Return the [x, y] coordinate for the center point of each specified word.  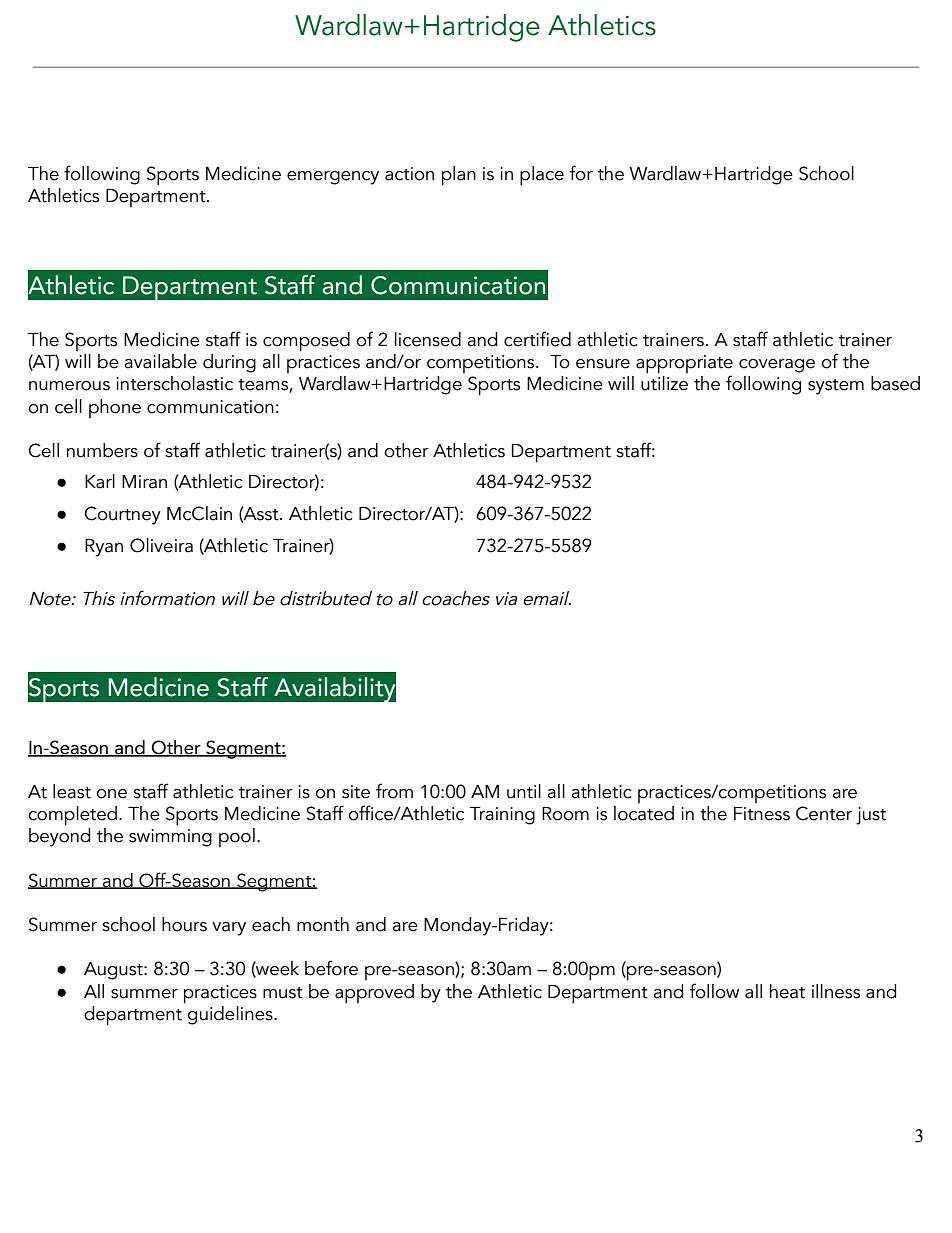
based [895, 383]
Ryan [104, 548]
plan [459, 176]
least [72, 791]
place [542, 176]
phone [115, 408]
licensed [428, 339]
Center [824, 813]
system [836, 387]
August [114, 971]
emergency [333, 178]
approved [374, 994]
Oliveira [161, 545]
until [524, 791]
